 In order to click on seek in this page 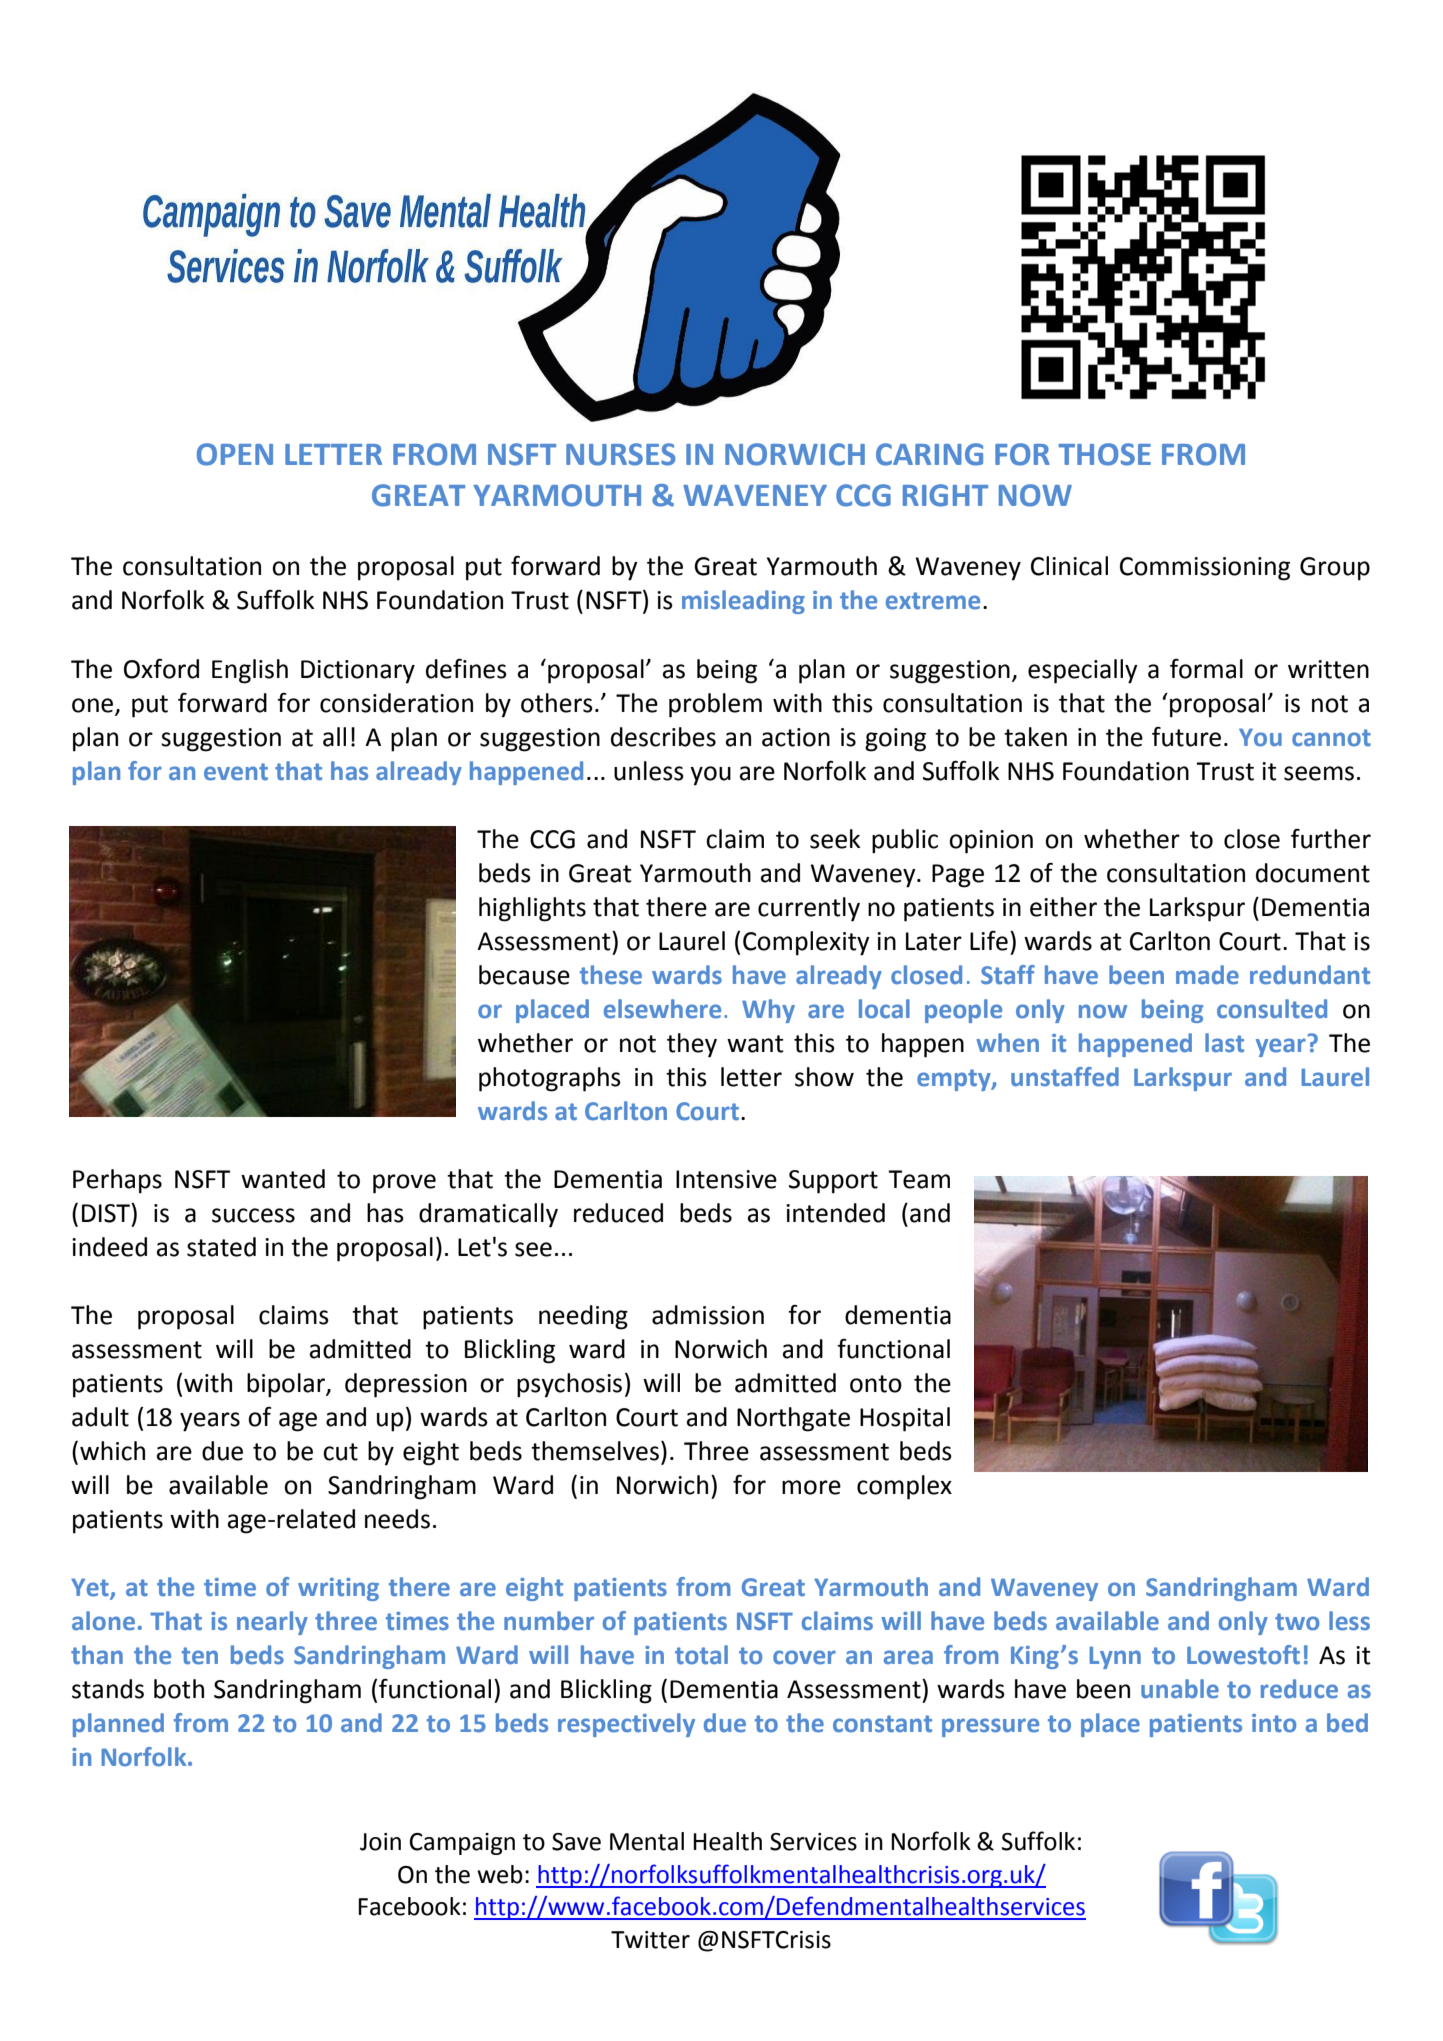, I will do `click(835, 839)`.
